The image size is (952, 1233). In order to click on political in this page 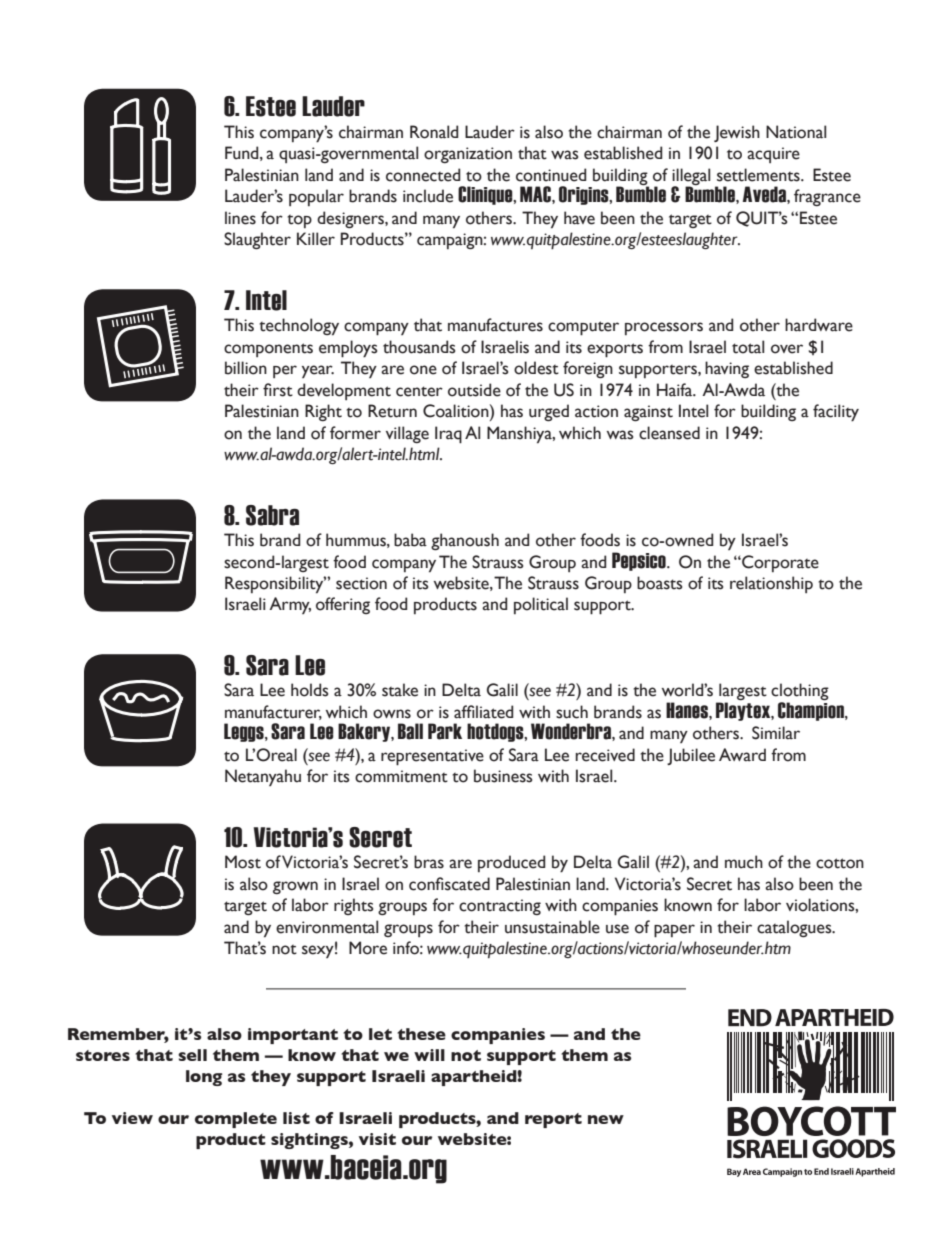, I will do `click(541, 605)`.
